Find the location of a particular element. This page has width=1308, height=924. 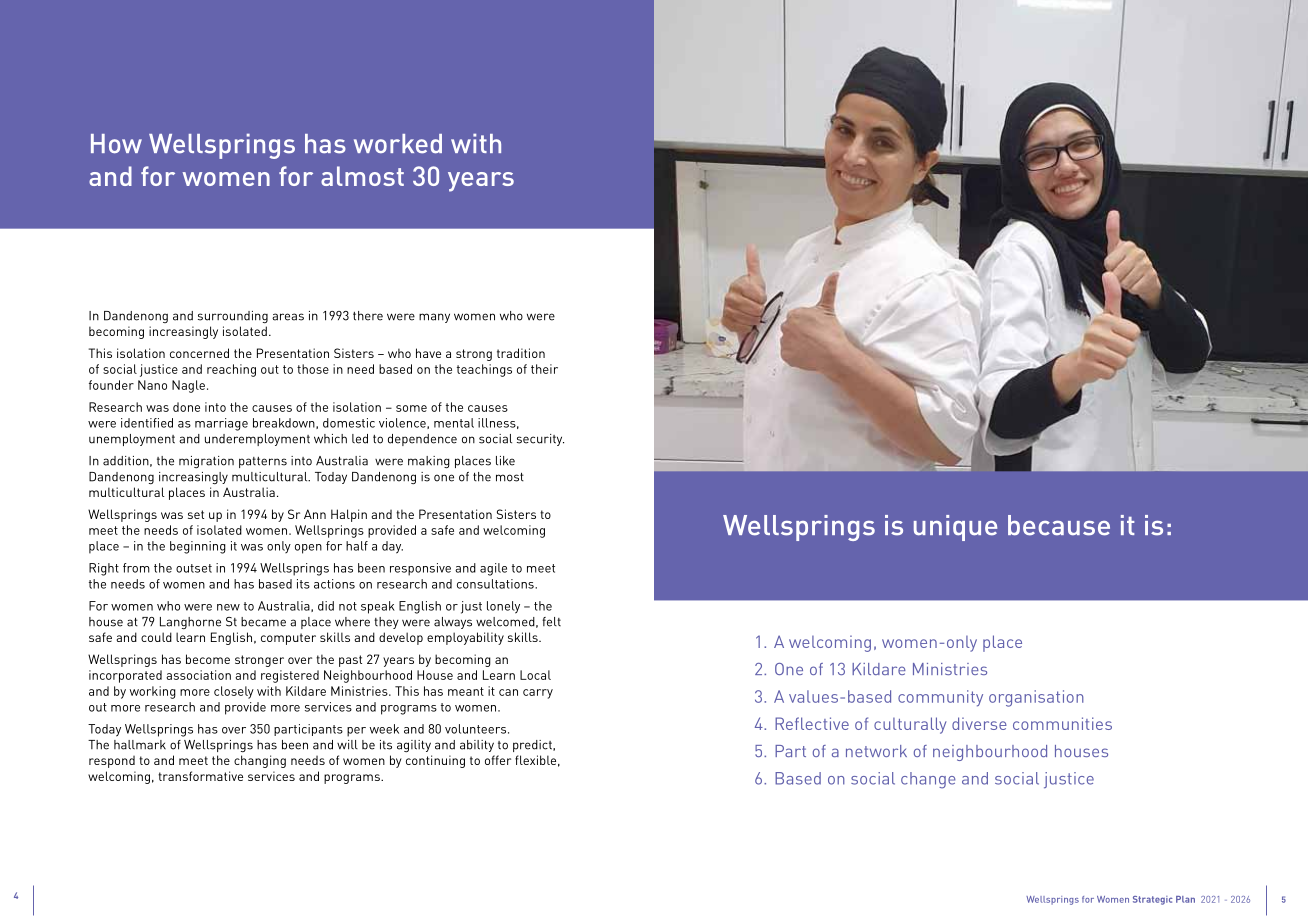

felt is located at coordinates (551, 622).
